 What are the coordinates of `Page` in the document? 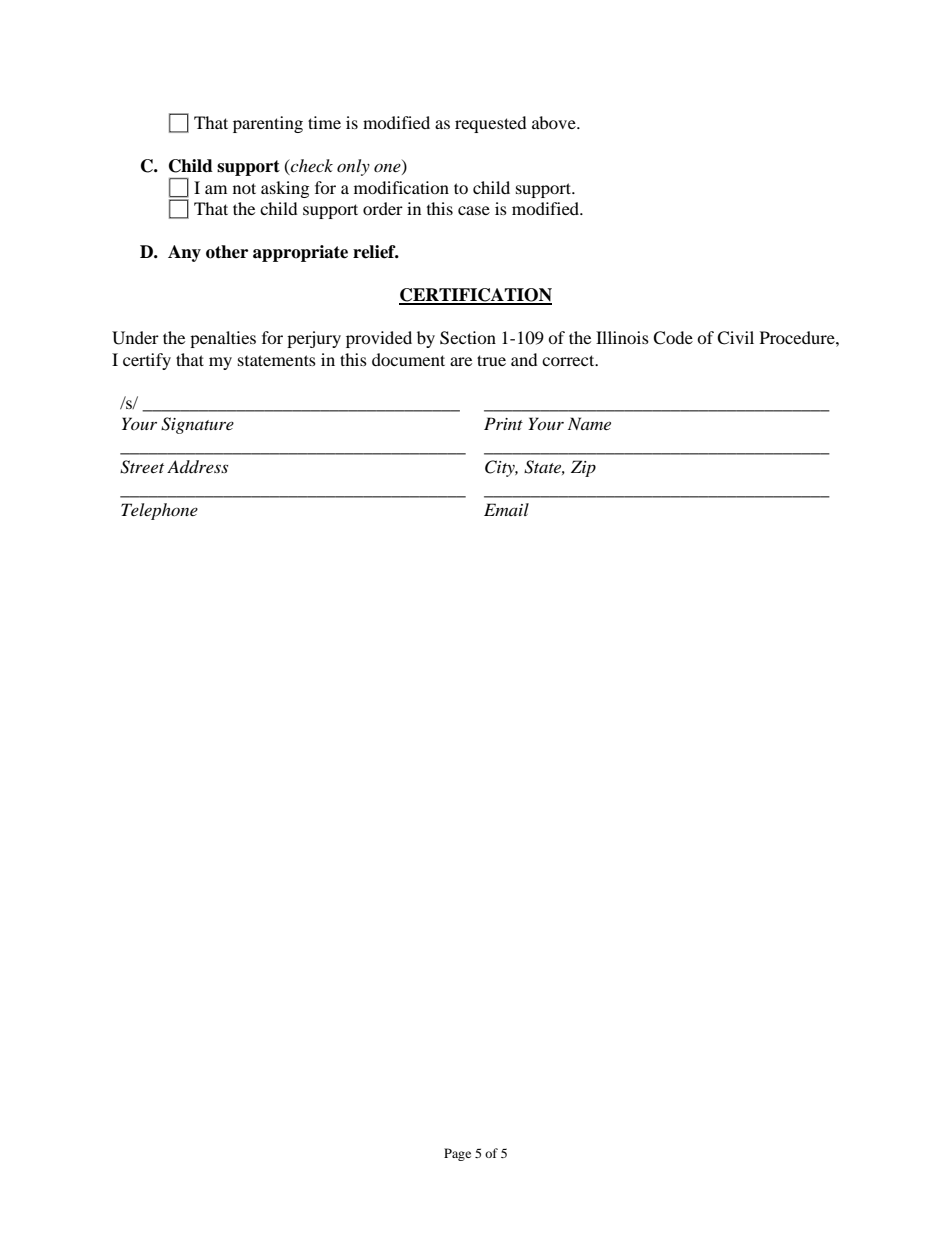 It's located at (457, 1154).
